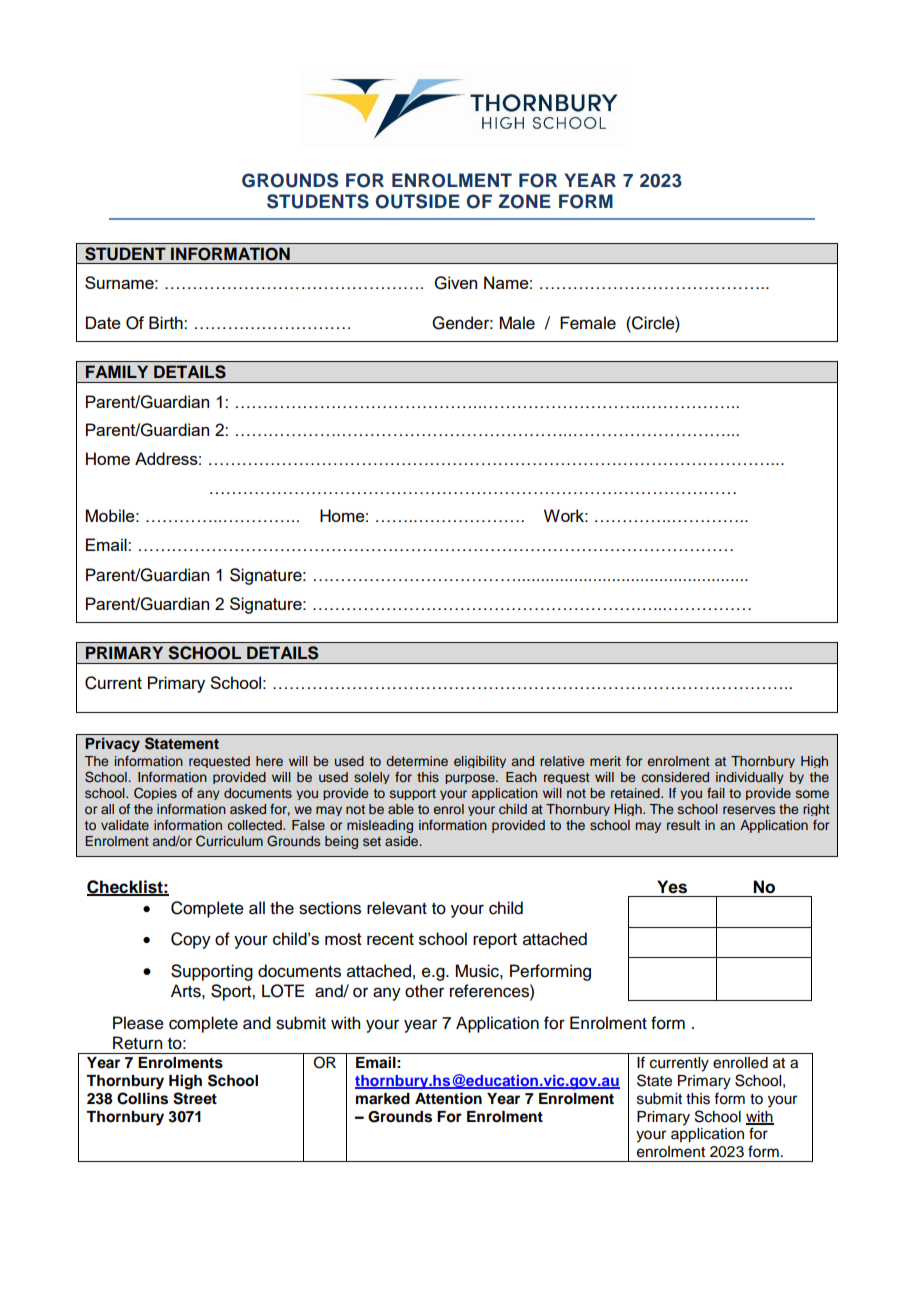 This screenshot has height=1308, width=924. I want to click on merit, so click(605, 761).
